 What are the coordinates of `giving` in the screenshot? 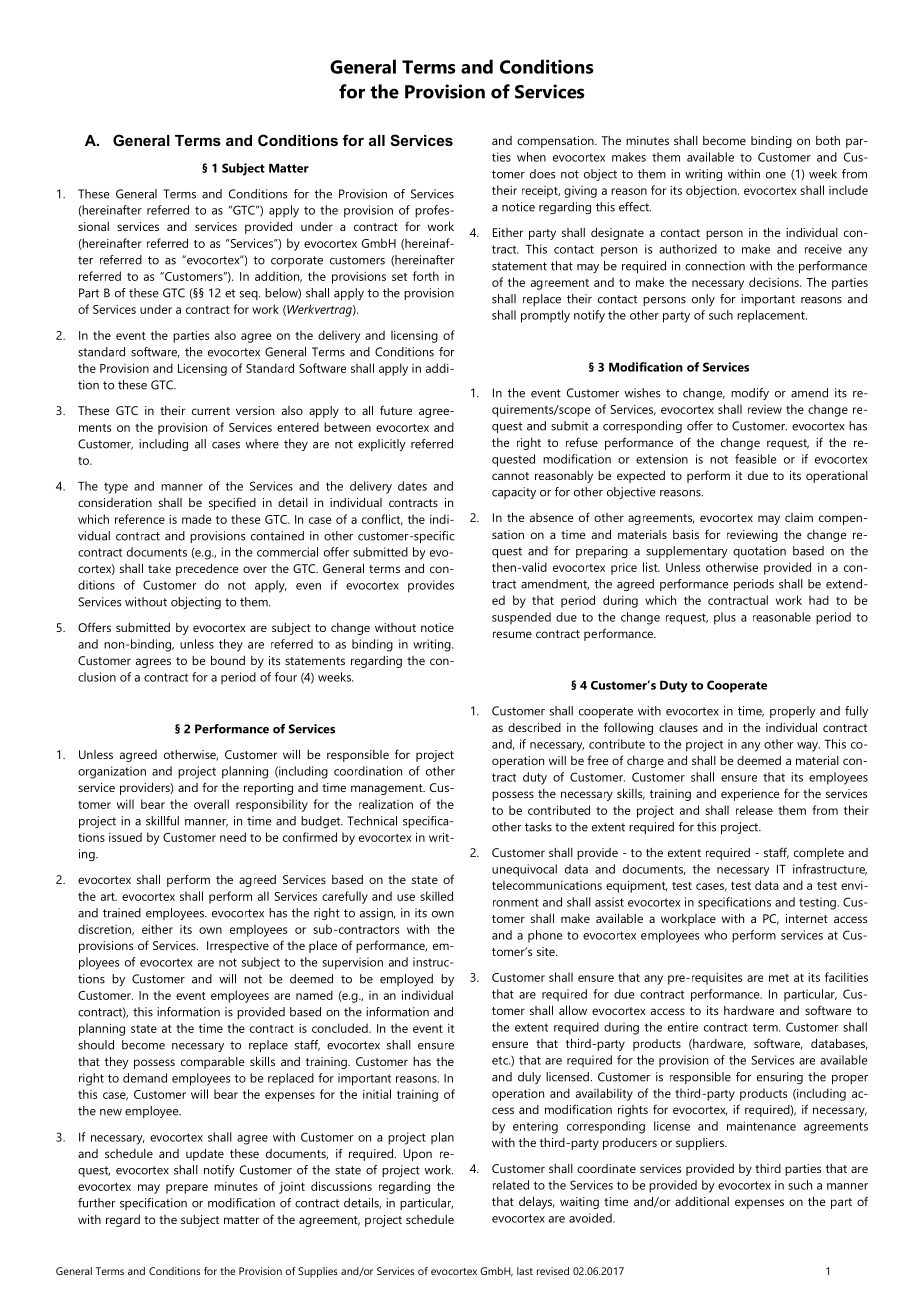 It's located at (580, 192).
